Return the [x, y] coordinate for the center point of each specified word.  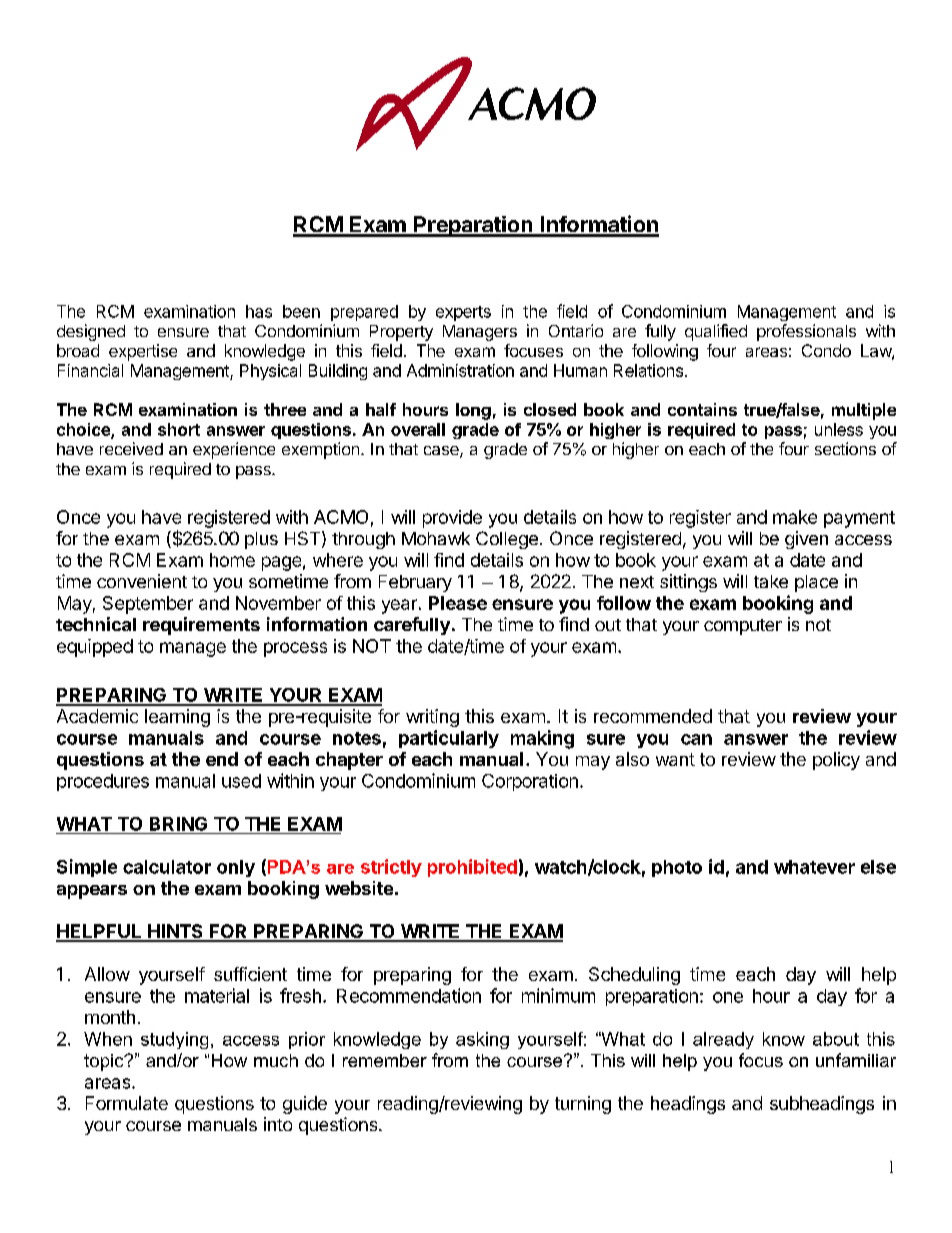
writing [432, 718]
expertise [143, 352]
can [696, 739]
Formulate [127, 1103]
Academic [97, 716]
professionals [806, 332]
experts [463, 313]
